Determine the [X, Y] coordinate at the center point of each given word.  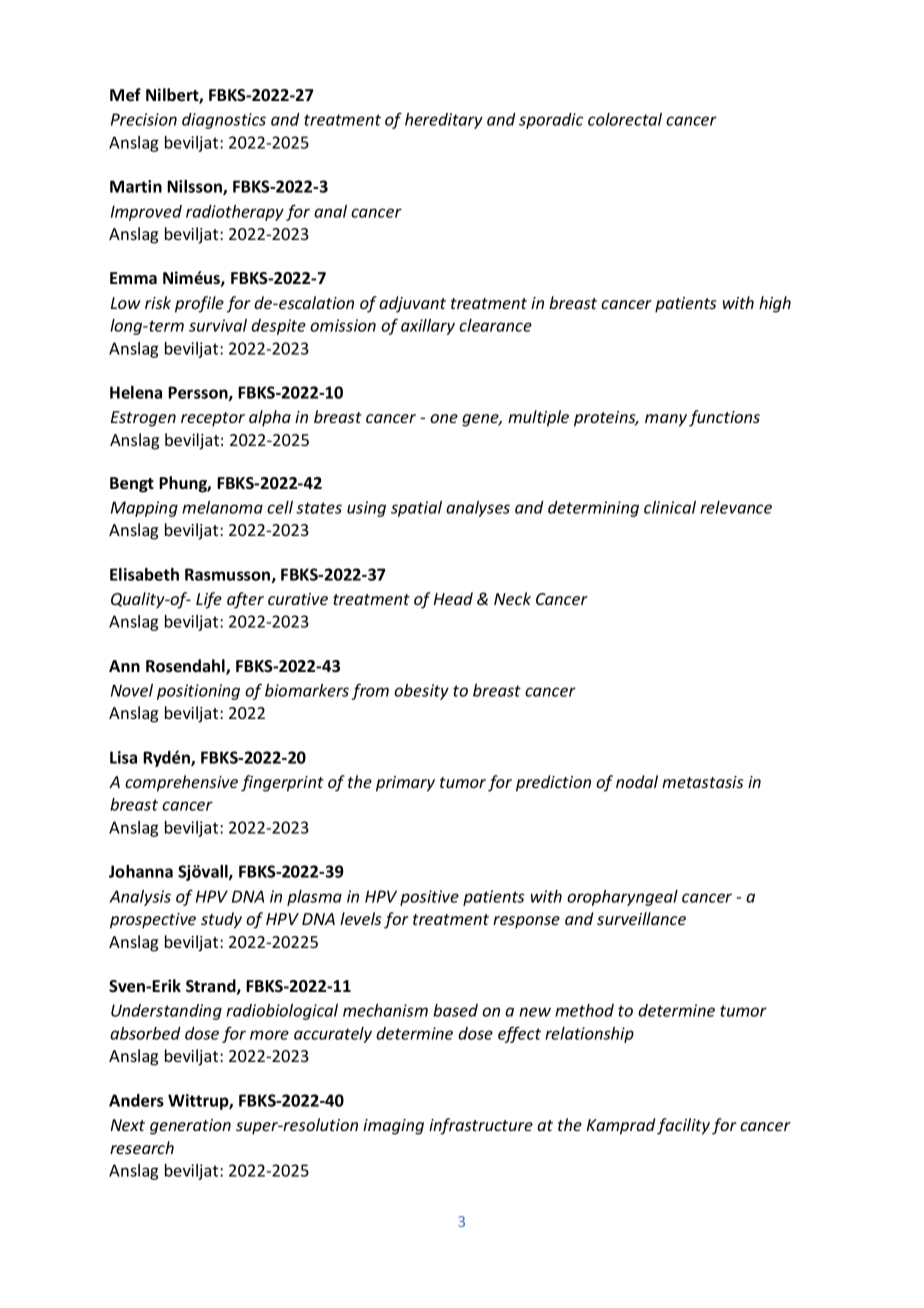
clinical [670, 507]
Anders [136, 1100]
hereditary [444, 121]
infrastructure [481, 1126]
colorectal [625, 119]
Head [453, 598]
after [245, 600]
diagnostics [224, 121]
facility [683, 1126]
